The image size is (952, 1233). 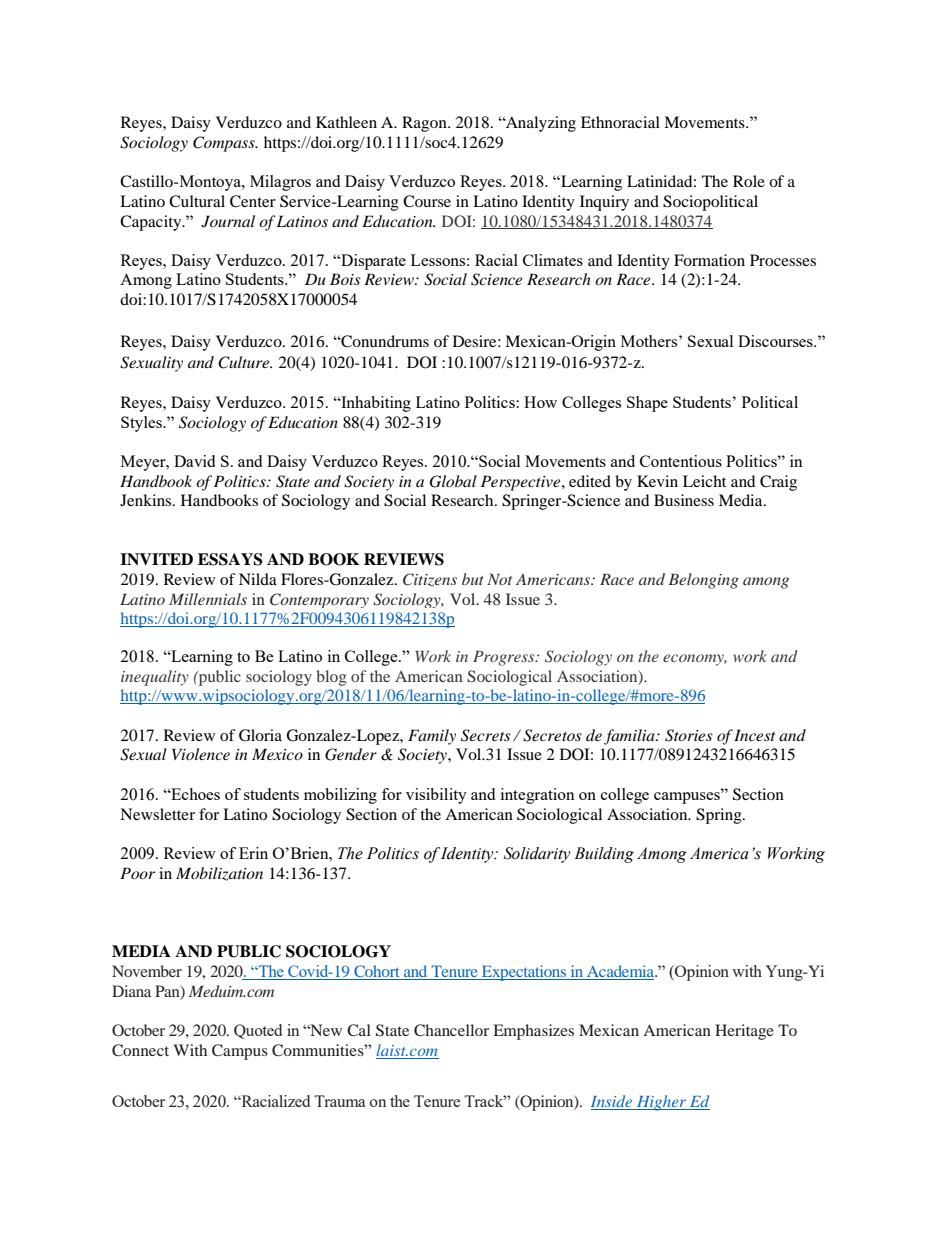 I want to click on Mobilization, so click(x=219, y=874).
